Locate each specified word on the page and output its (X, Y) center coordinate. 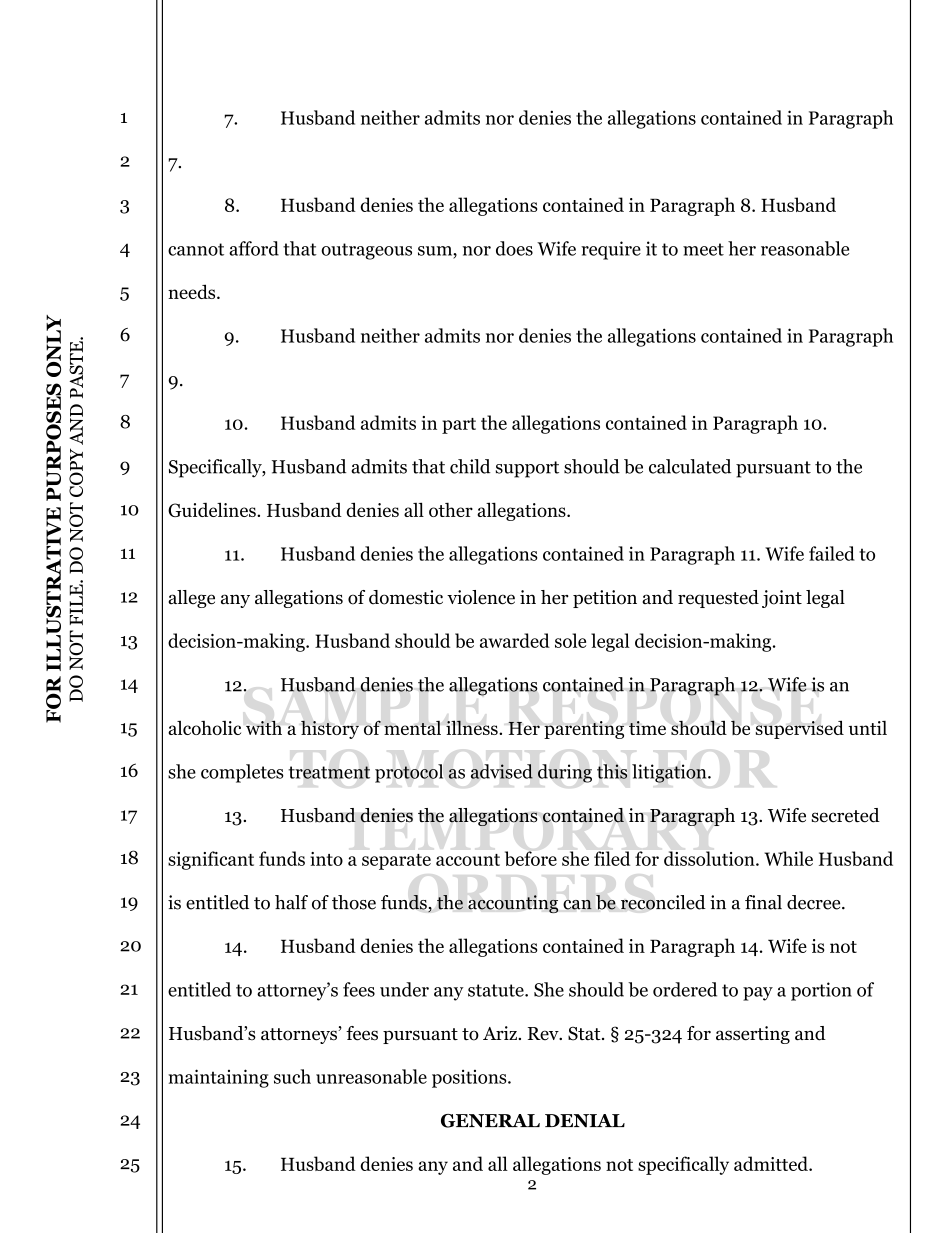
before (531, 858)
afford (254, 248)
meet (703, 249)
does (514, 248)
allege (191, 599)
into (326, 859)
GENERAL (490, 1121)
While (788, 858)
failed (832, 553)
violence (481, 597)
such (292, 1076)
